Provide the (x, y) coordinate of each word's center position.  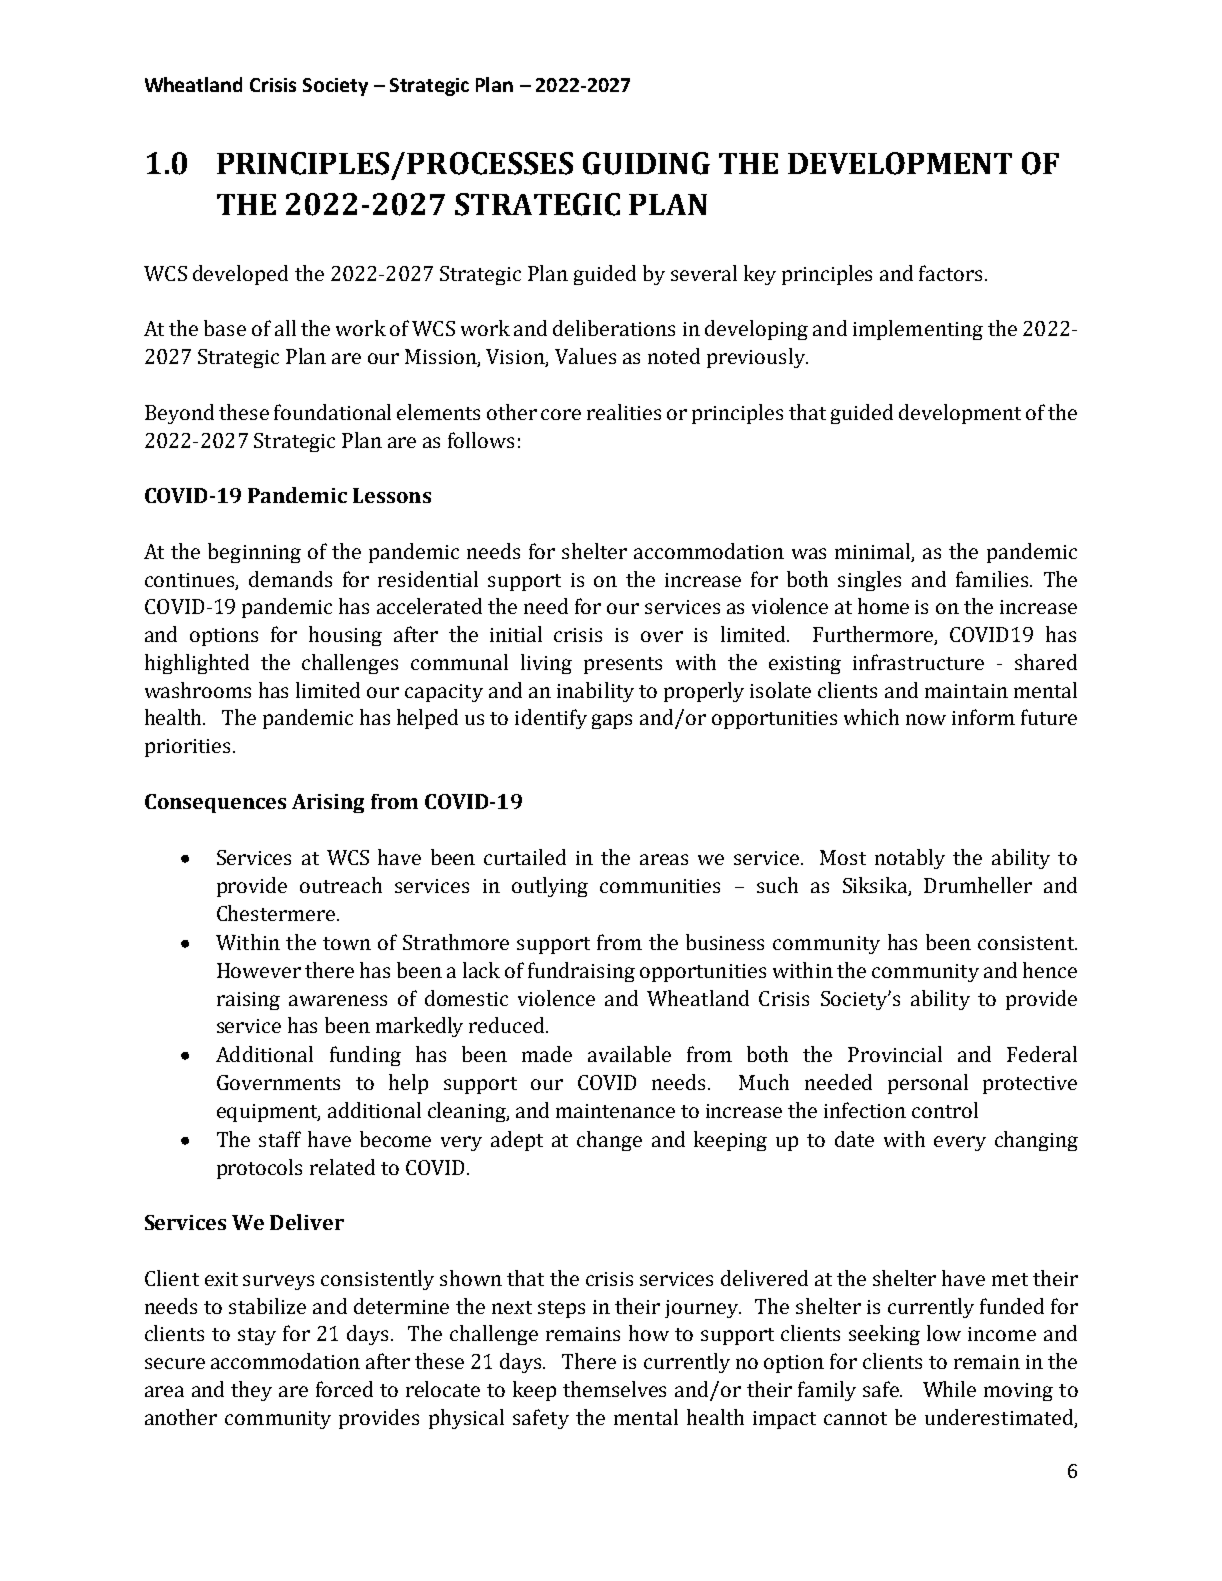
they (251, 1391)
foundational (332, 412)
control (945, 1110)
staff (280, 1139)
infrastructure (918, 662)
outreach (341, 885)
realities (624, 412)
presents (623, 665)
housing (345, 636)
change (609, 1141)
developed (240, 275)
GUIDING (646, 163)
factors (950, 273)
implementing (918, 330)
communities (660, 886)
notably (910, 859)
